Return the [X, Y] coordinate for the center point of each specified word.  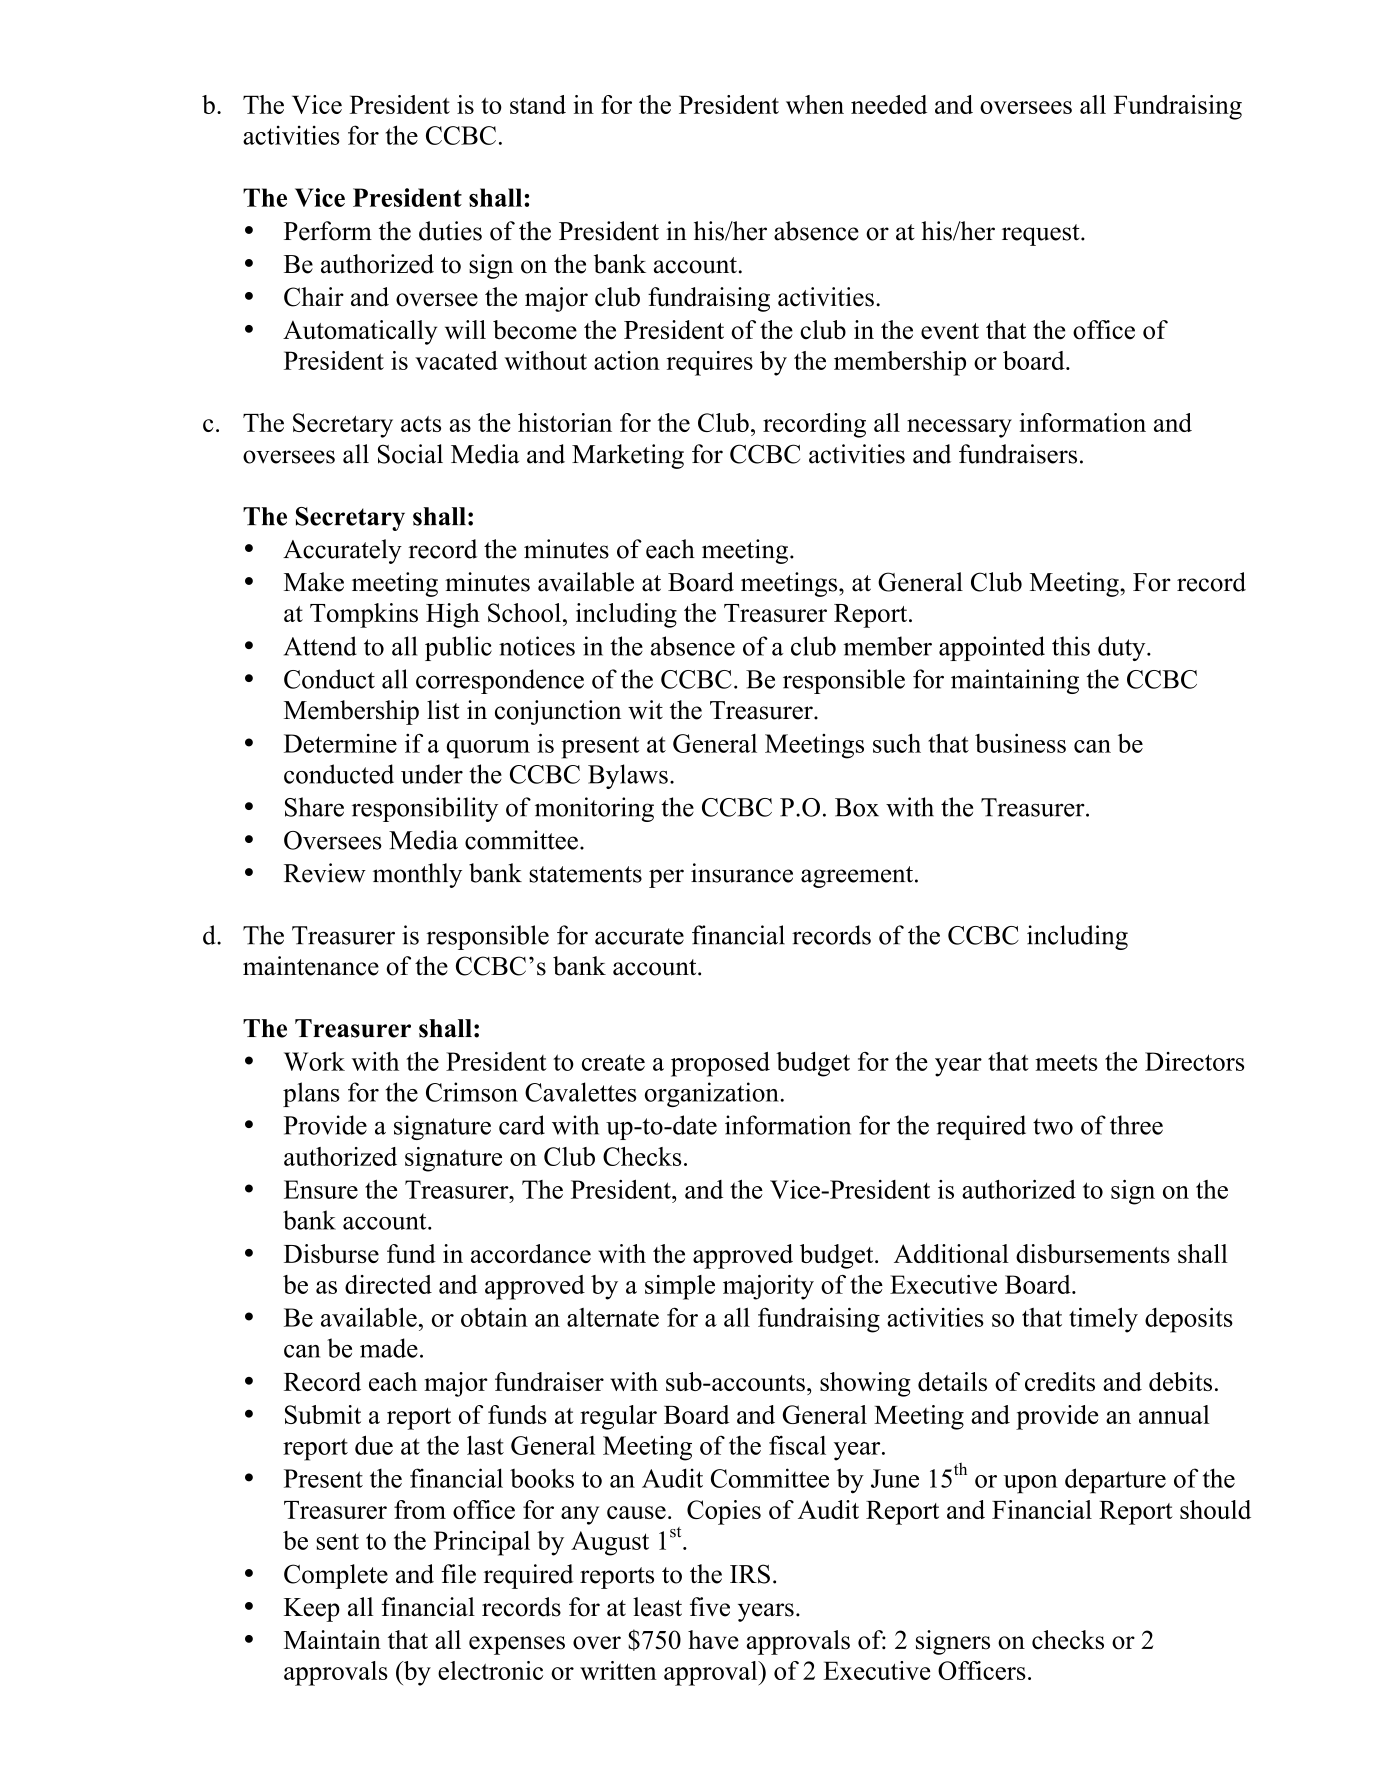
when [815, 104]
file [458, 1574]
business [1020, 743]
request [1042, 235]
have [713, 1640]
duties [450, 231]
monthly [417, 875]
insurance [742, 873]
